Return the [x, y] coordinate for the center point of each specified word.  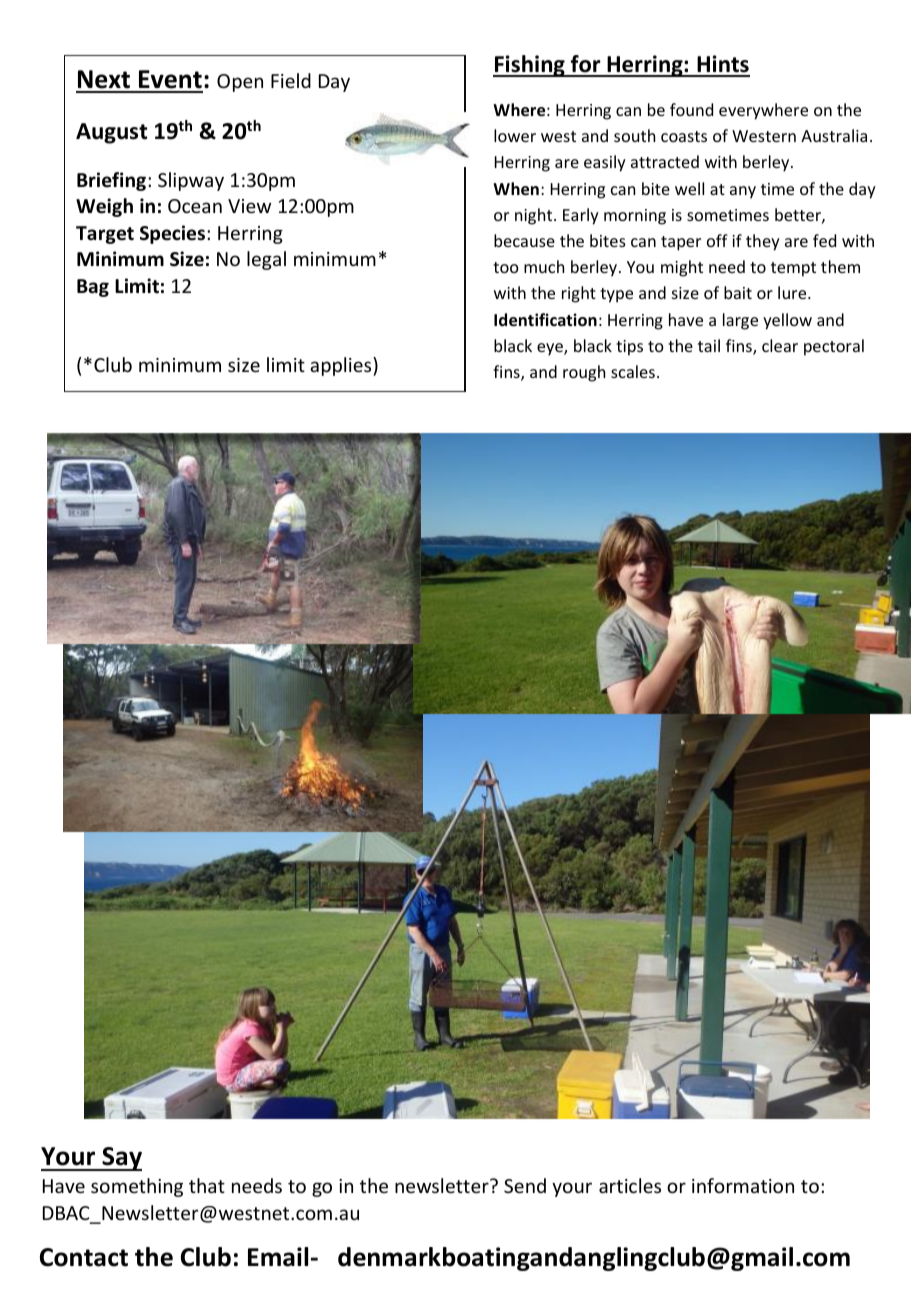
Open [240, 83]
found [691, 109]
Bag [93, 288]
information [743, 1185]
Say [121, 1159]
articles [630, 1185]
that [207, 1185]
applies [342, 366]
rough [584, 373]
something [137, 1187]
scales [634, 371]
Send [525, 1185]
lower [515, 135]
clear [780, 345]
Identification [545, 320]
